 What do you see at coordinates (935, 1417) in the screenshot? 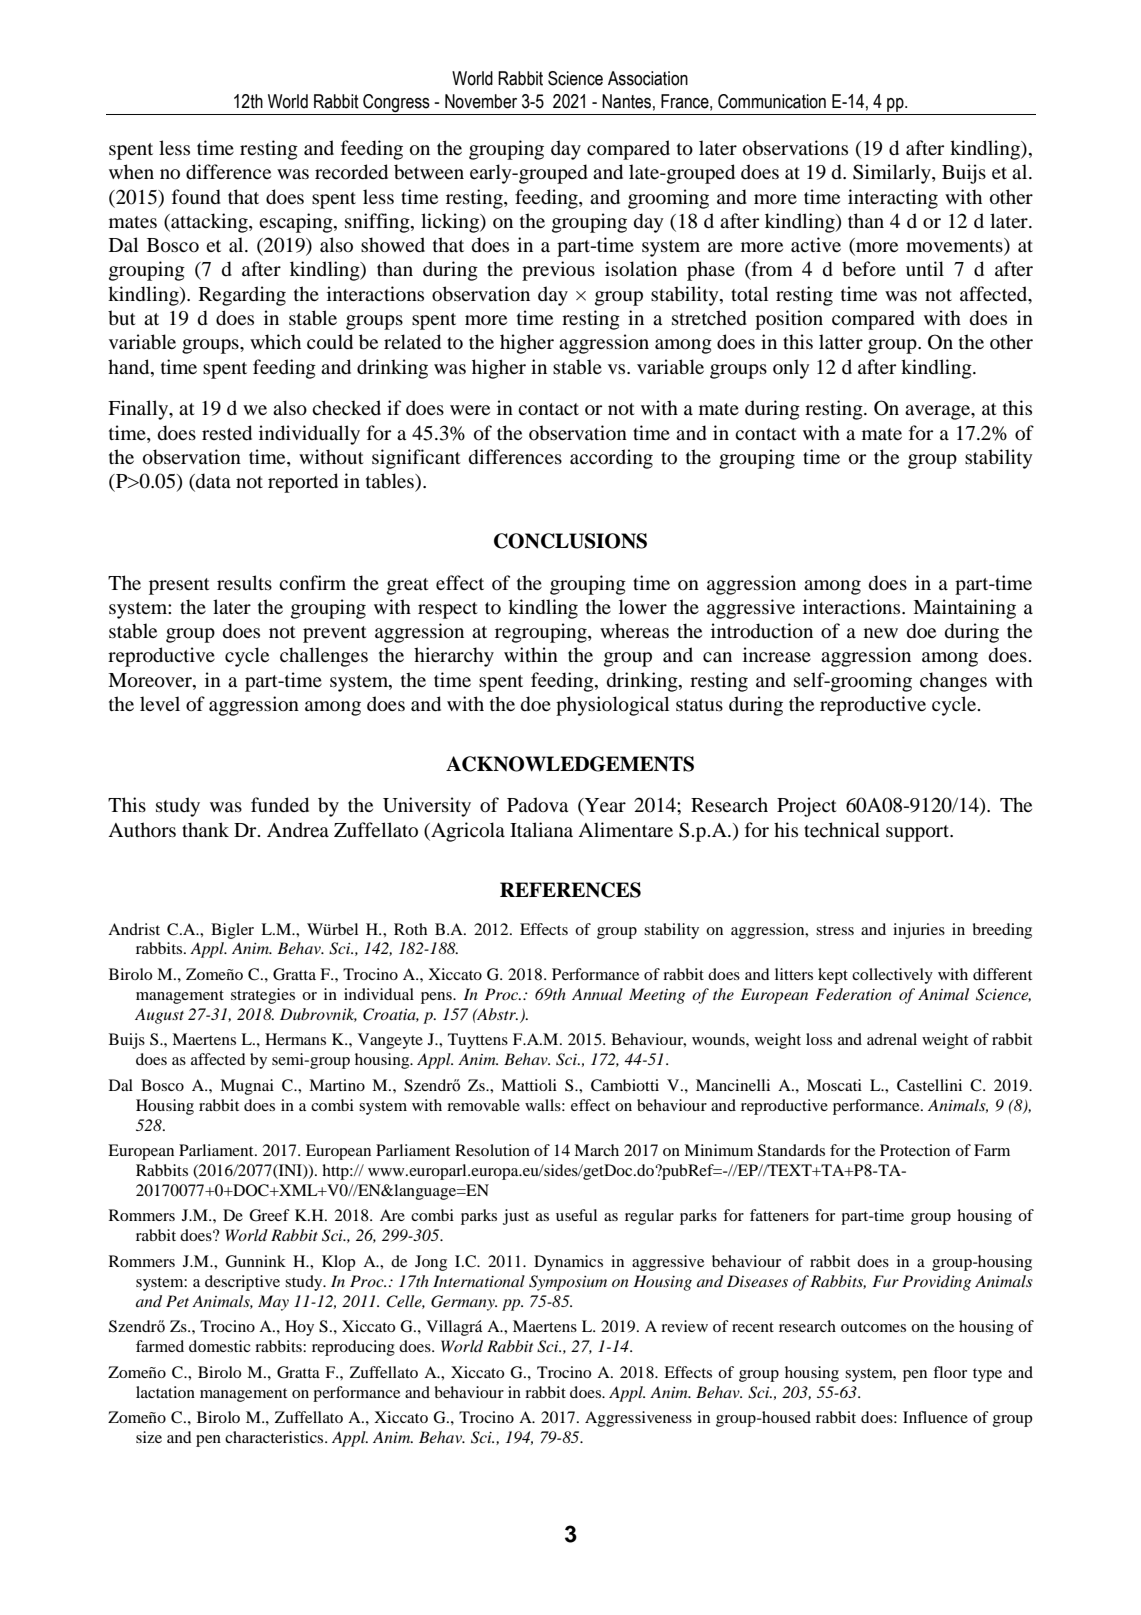
I see `Influence` at bounding box center [935, 1417].
